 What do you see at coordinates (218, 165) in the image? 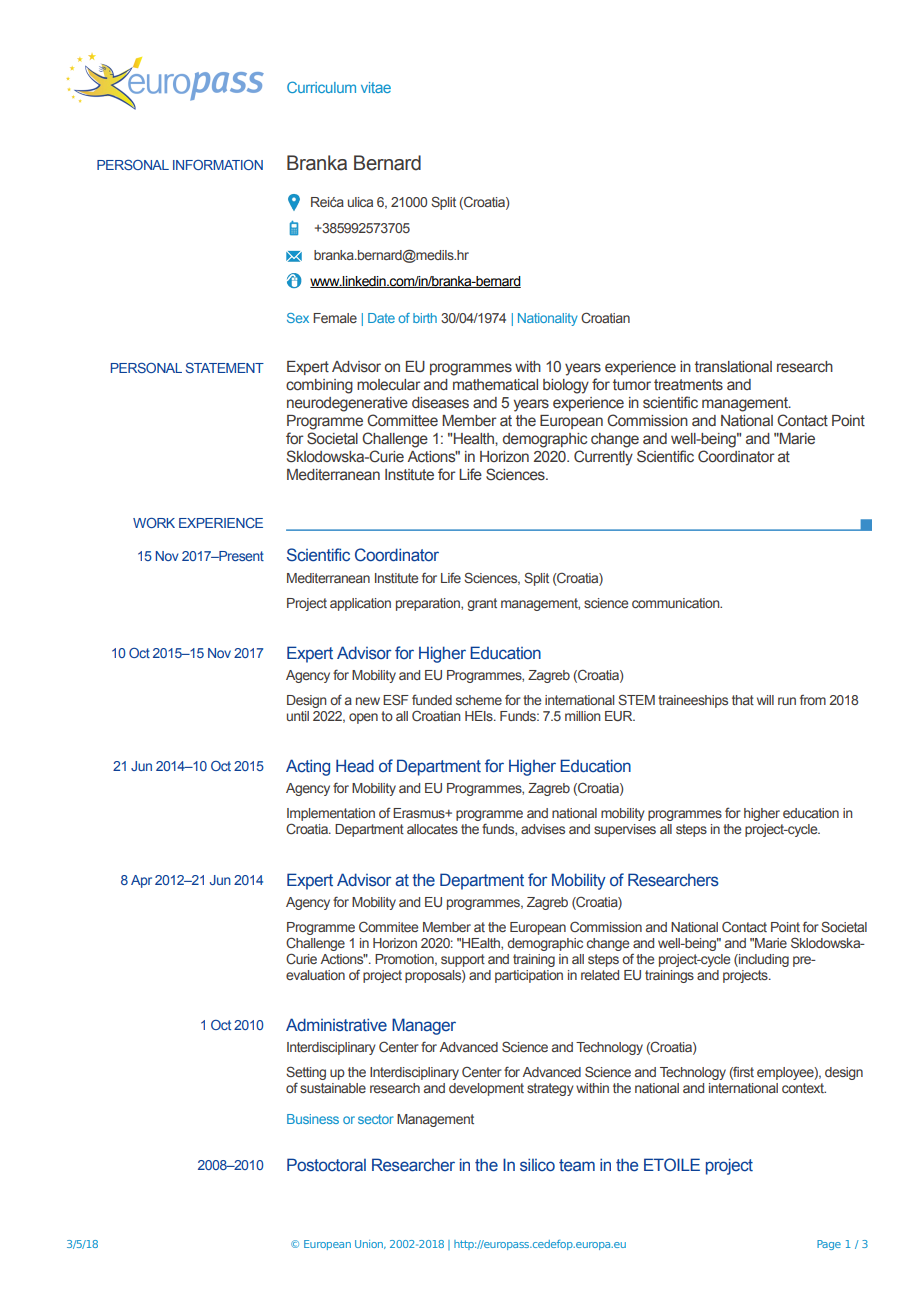
I see `INFORMATION` at bounding box center [218, 165].
